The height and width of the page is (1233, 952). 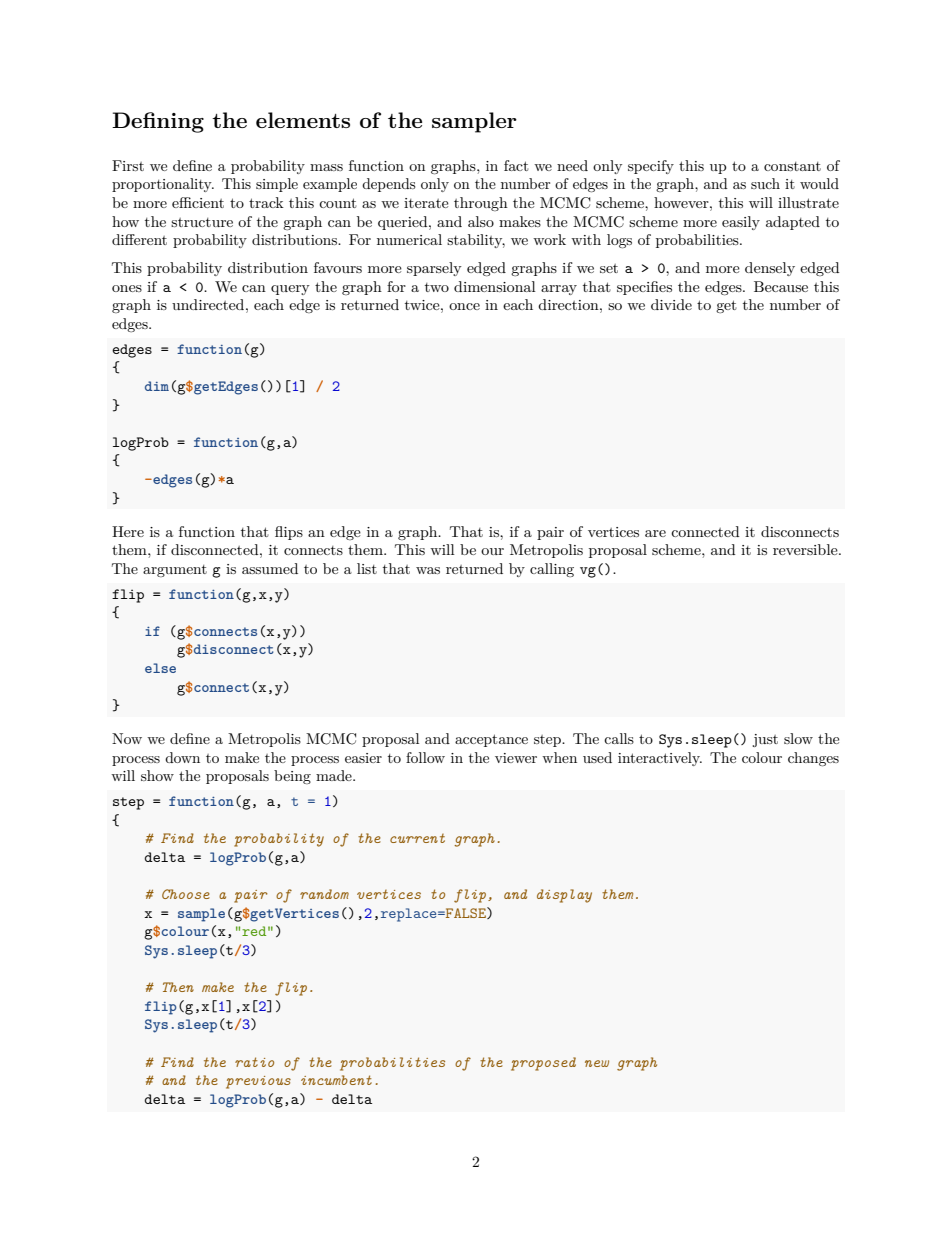 I want to click on was, so click(x=428, y=570).
